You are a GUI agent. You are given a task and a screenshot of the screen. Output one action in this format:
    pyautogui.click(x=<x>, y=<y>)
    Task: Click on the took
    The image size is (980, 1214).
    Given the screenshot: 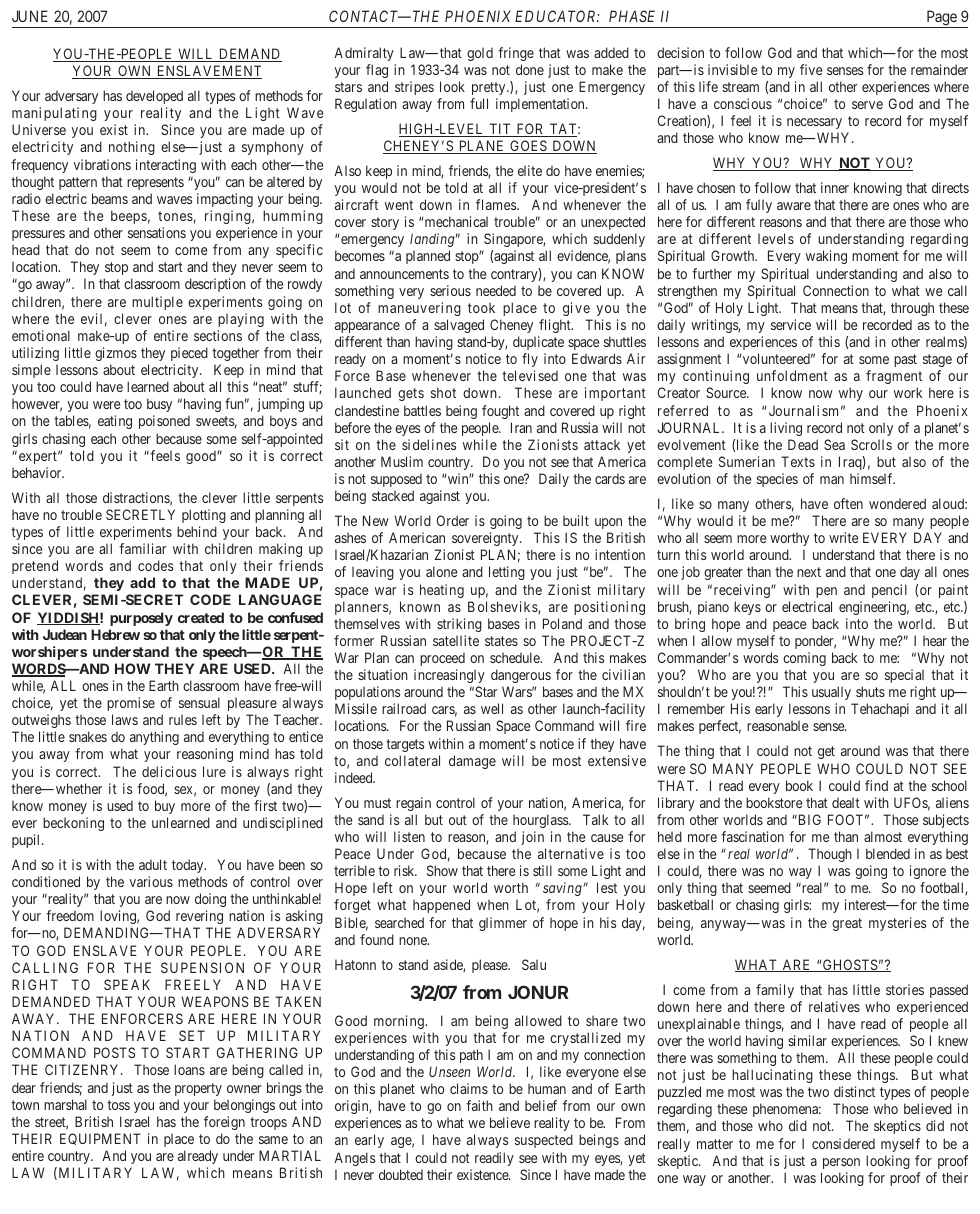 What is the action you would take?
    pyautogui.click(x=481, y=307)
